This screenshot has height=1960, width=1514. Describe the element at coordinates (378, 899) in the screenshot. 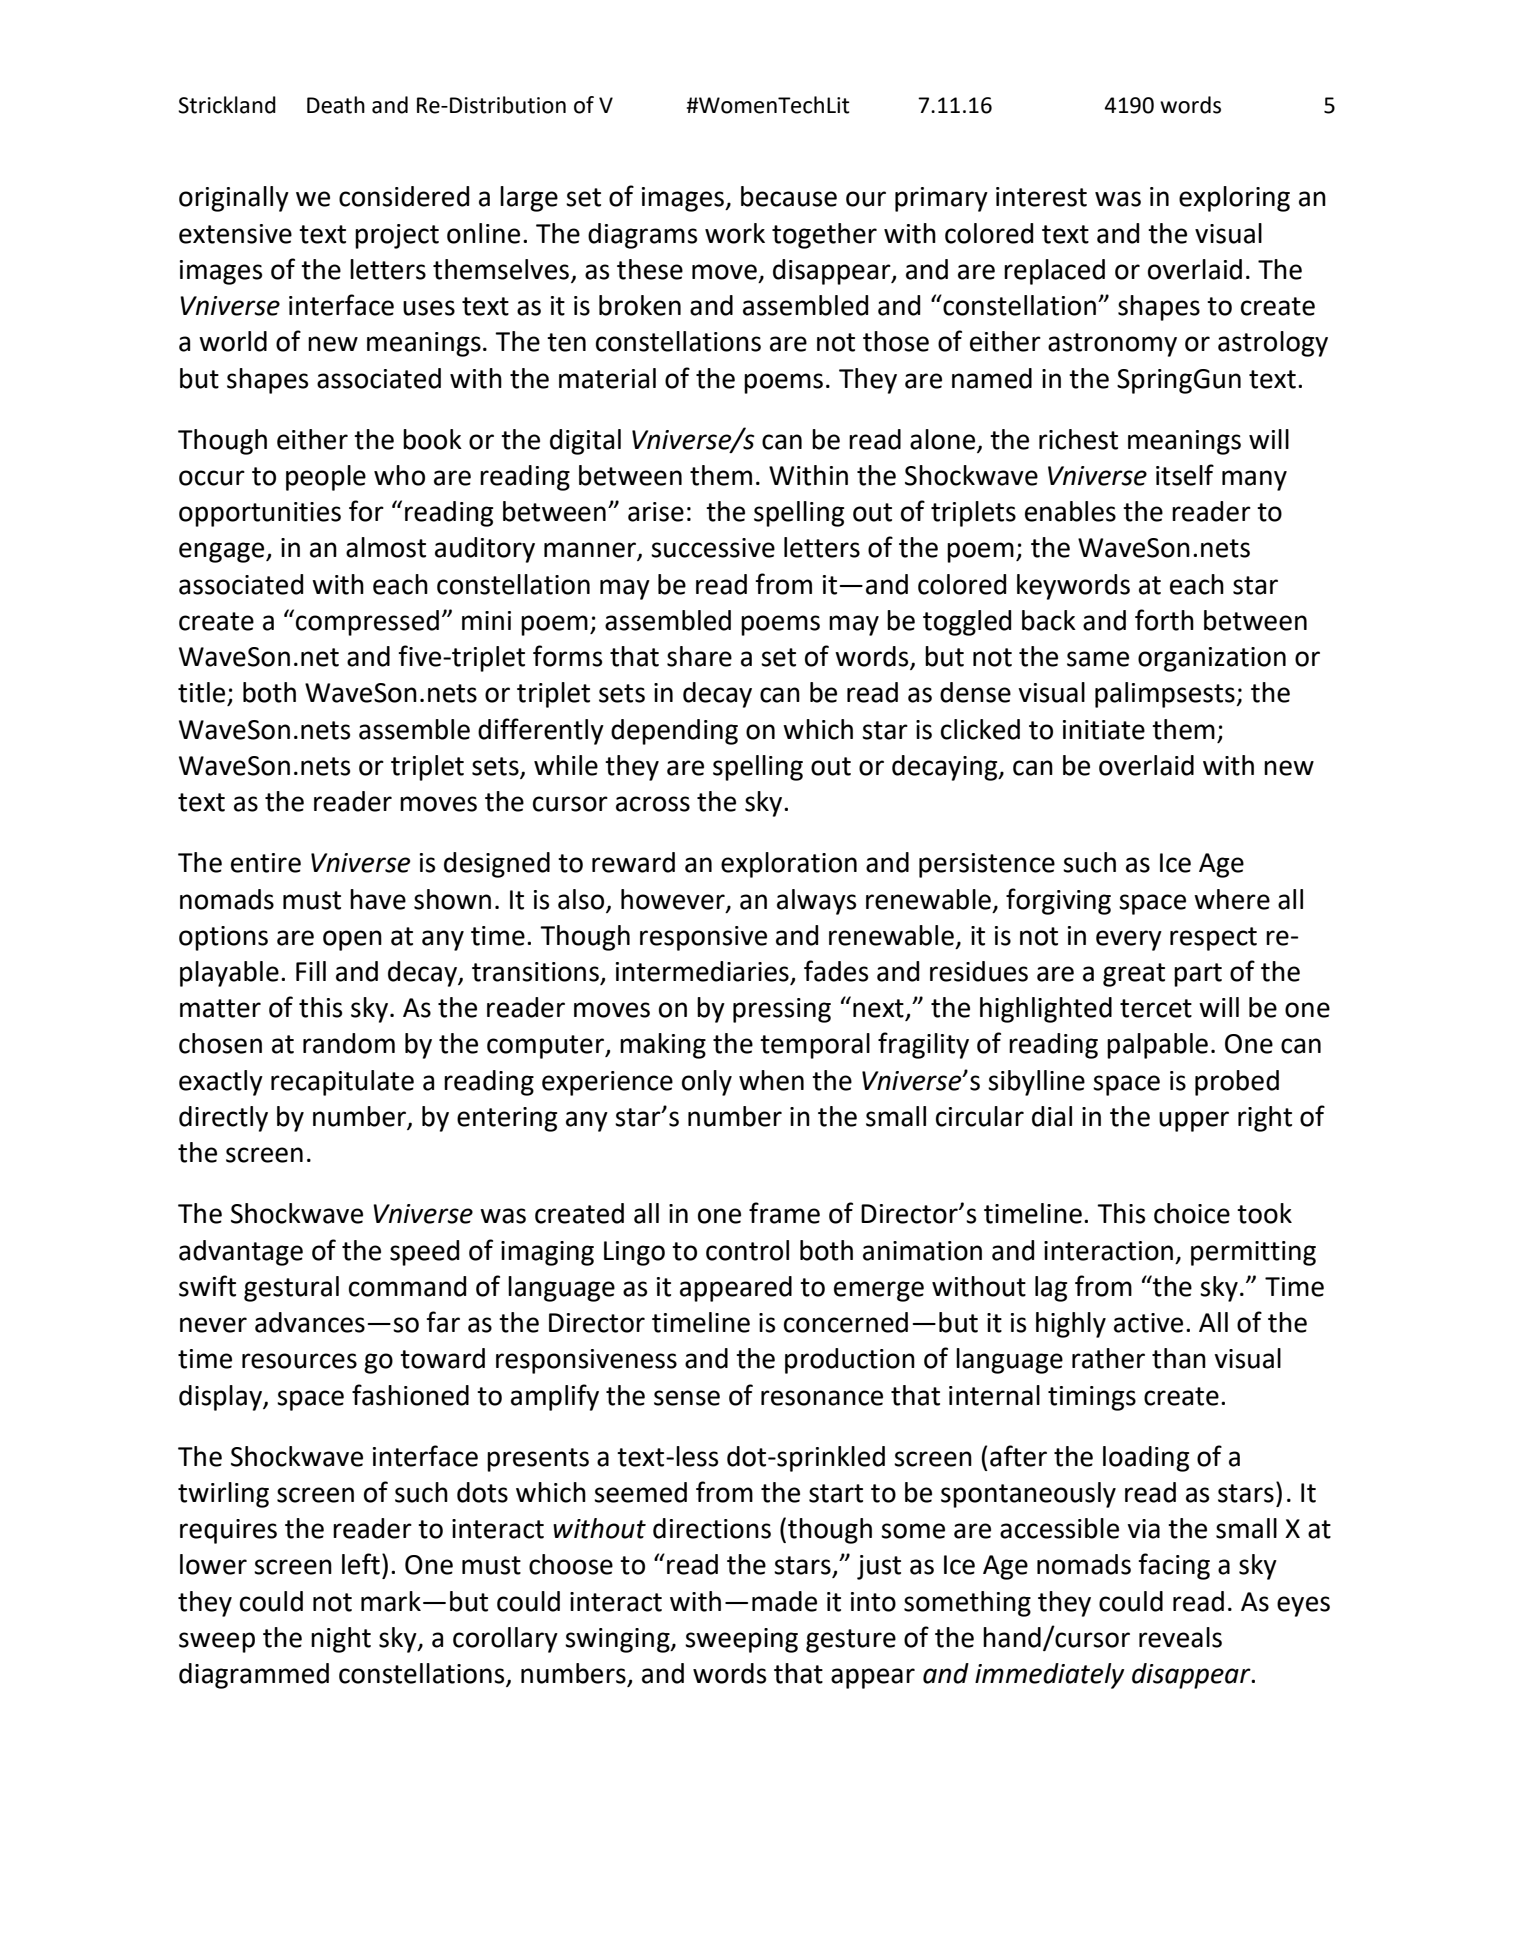

I see `have` at that location.
